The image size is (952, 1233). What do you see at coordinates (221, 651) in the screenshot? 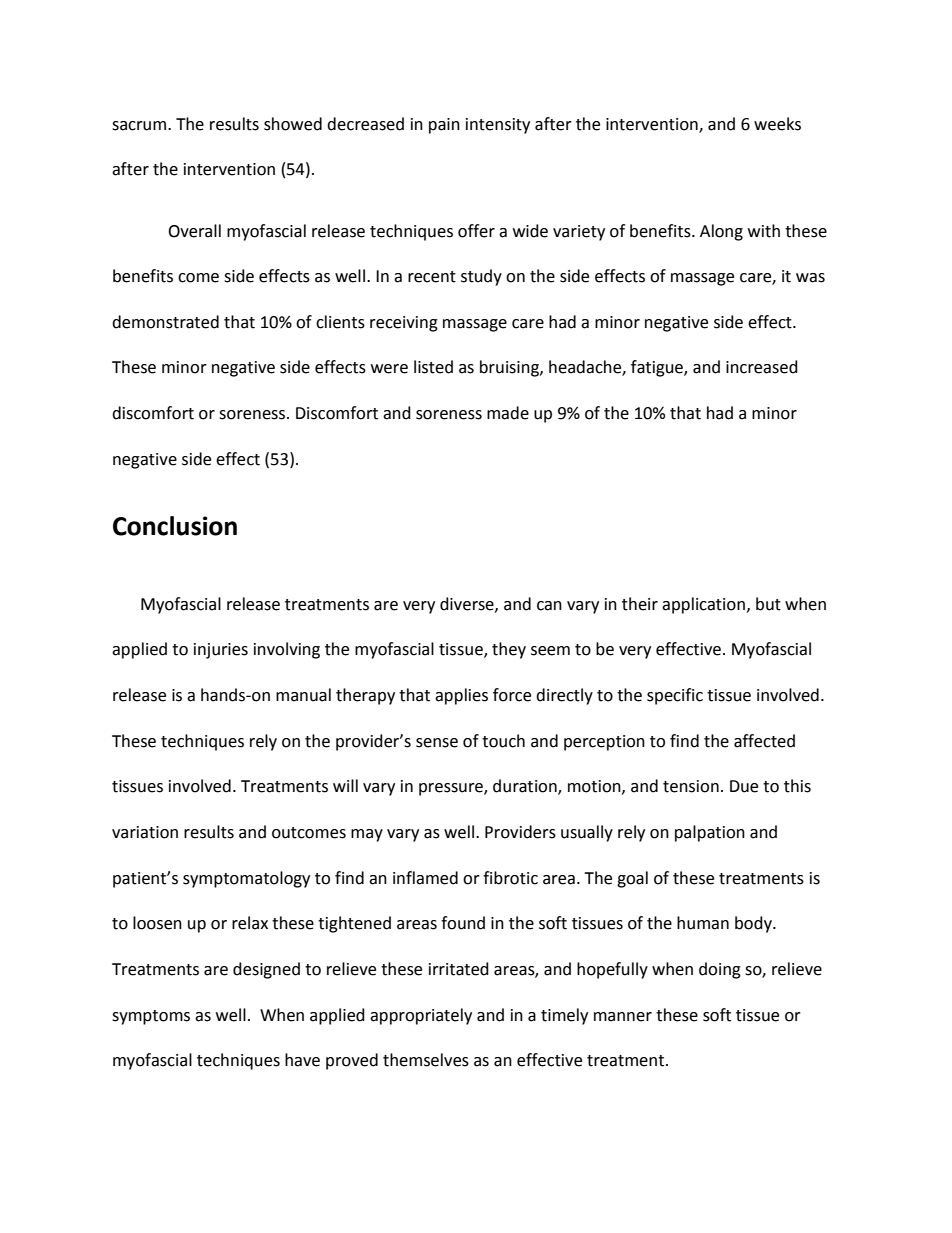
I see `injuries` at bounding box center [221, 651].
